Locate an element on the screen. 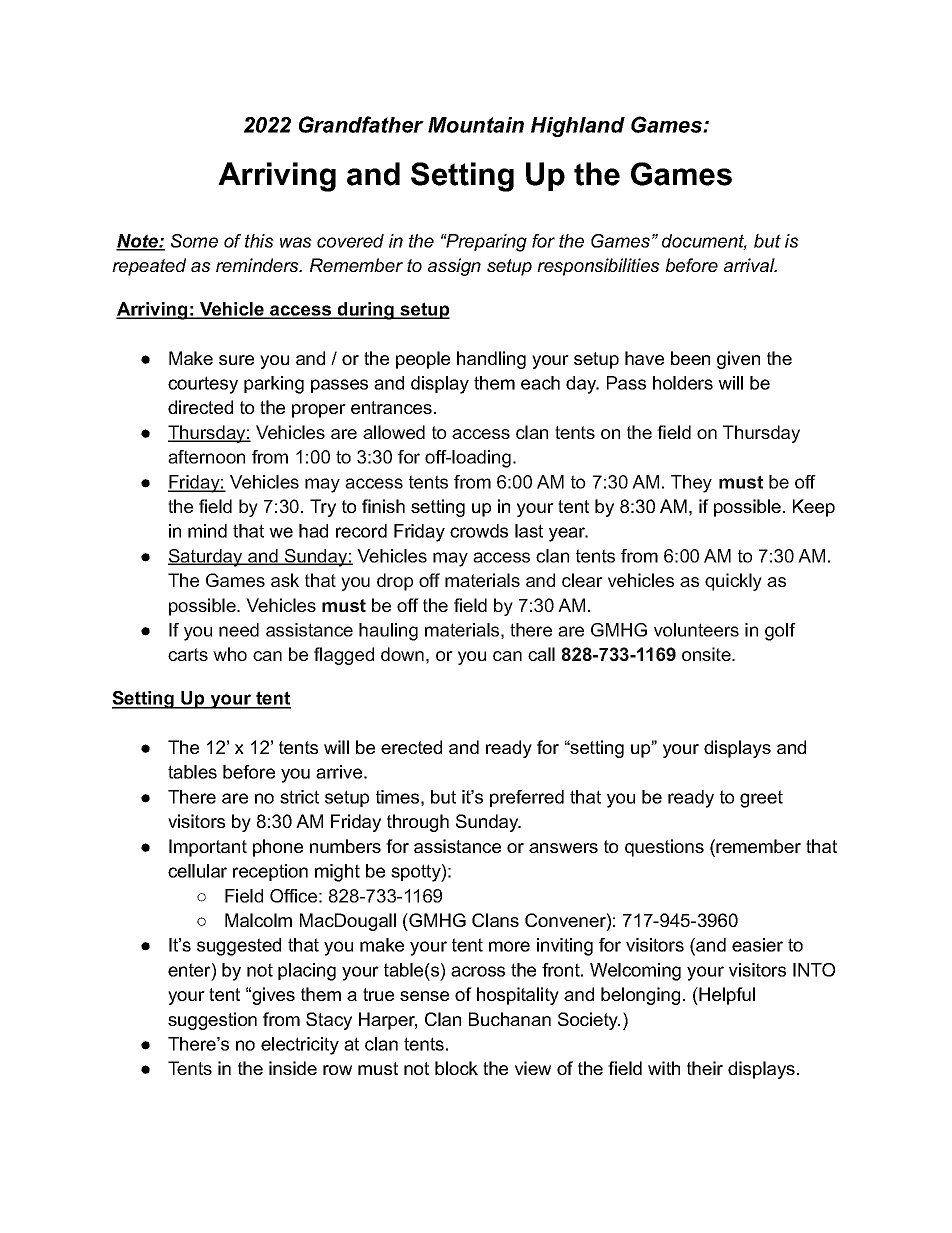  greet is located at coordinates (761, 799).
